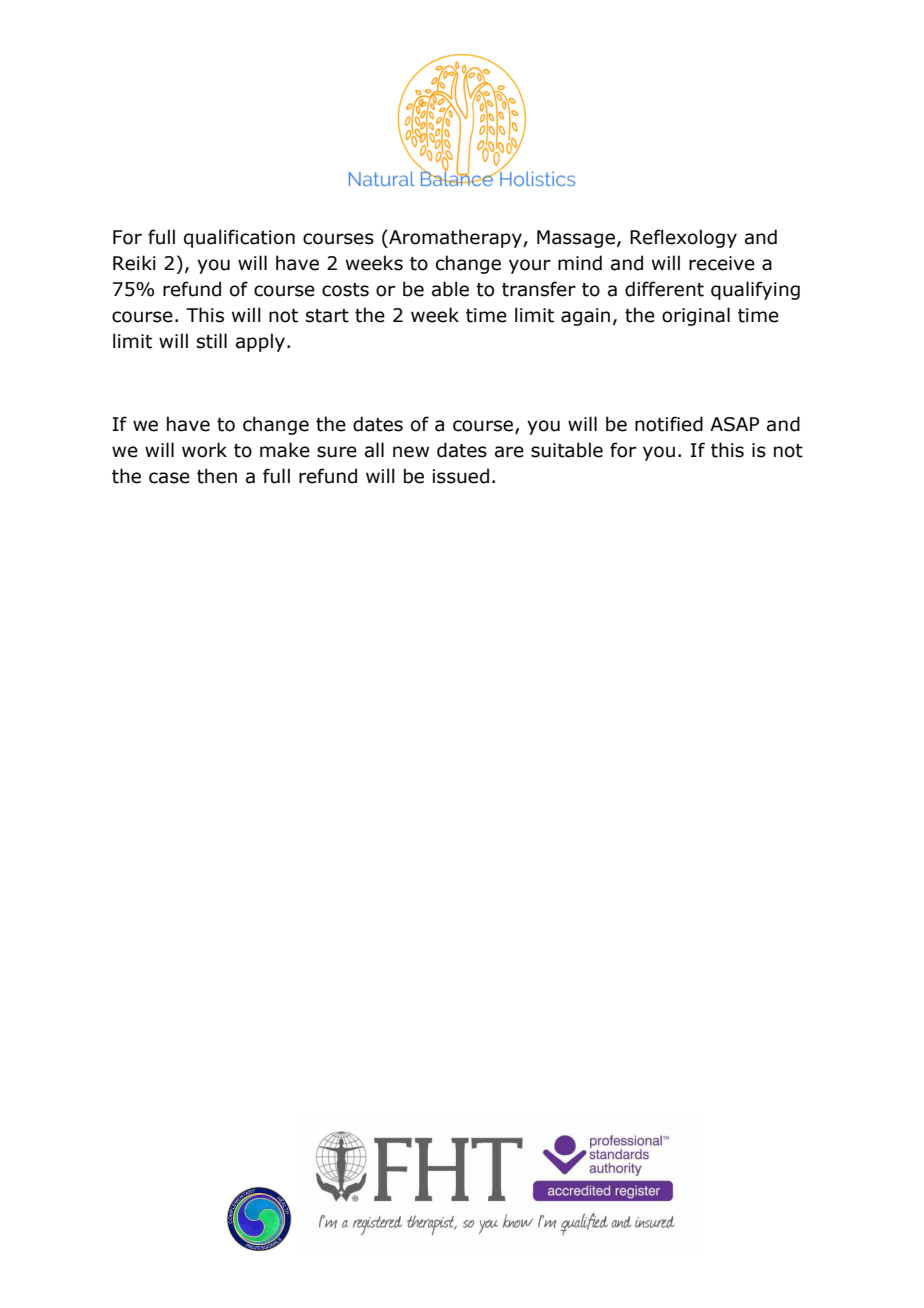 The width and height of the document is (924, 1308). I want to click on Reflexology, so click(683, 238).
